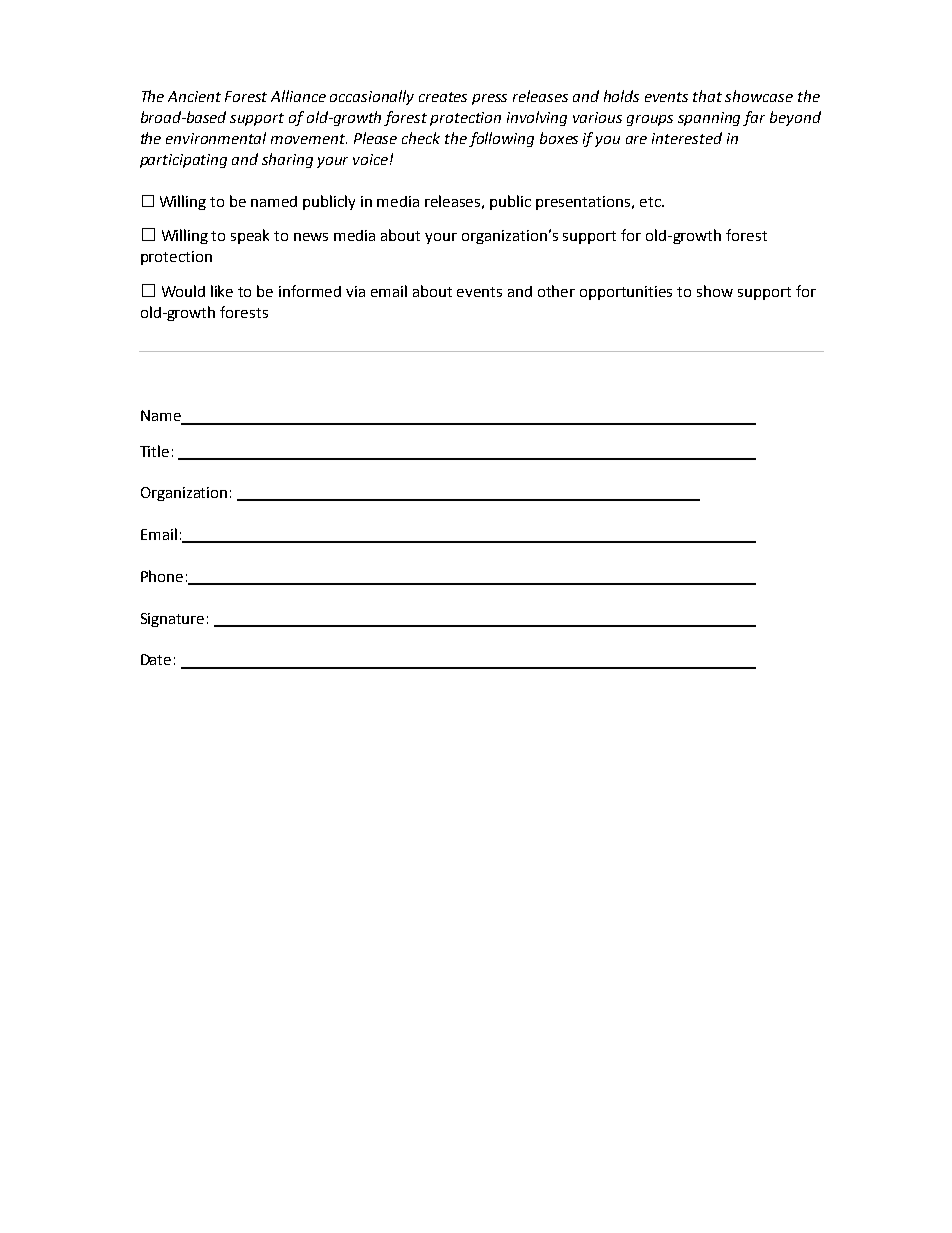  Describe the element at coordinates (156, 659) in the page. I see `Date` at that location.
